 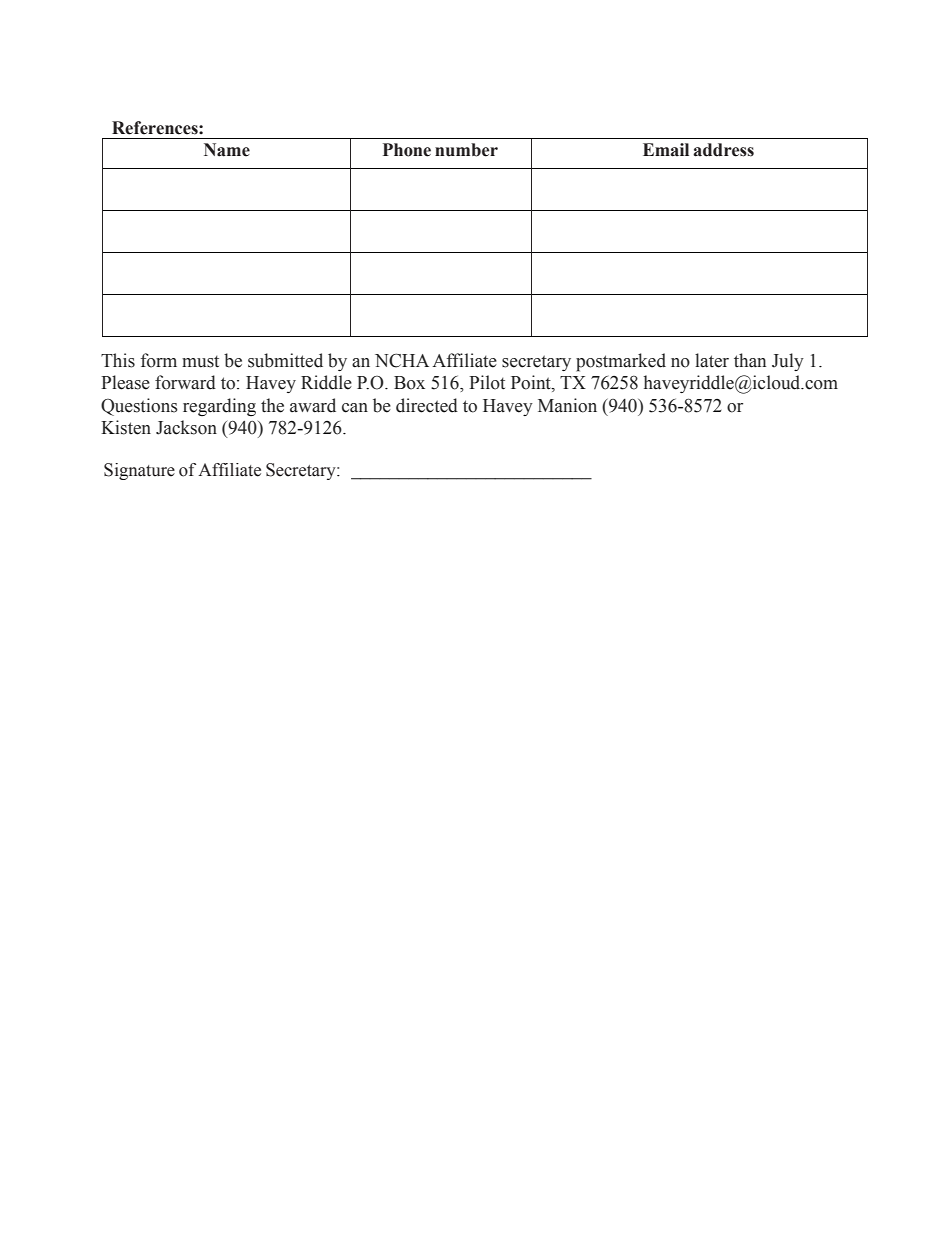 I want to click on Phone, so click(x=407, y=150).
